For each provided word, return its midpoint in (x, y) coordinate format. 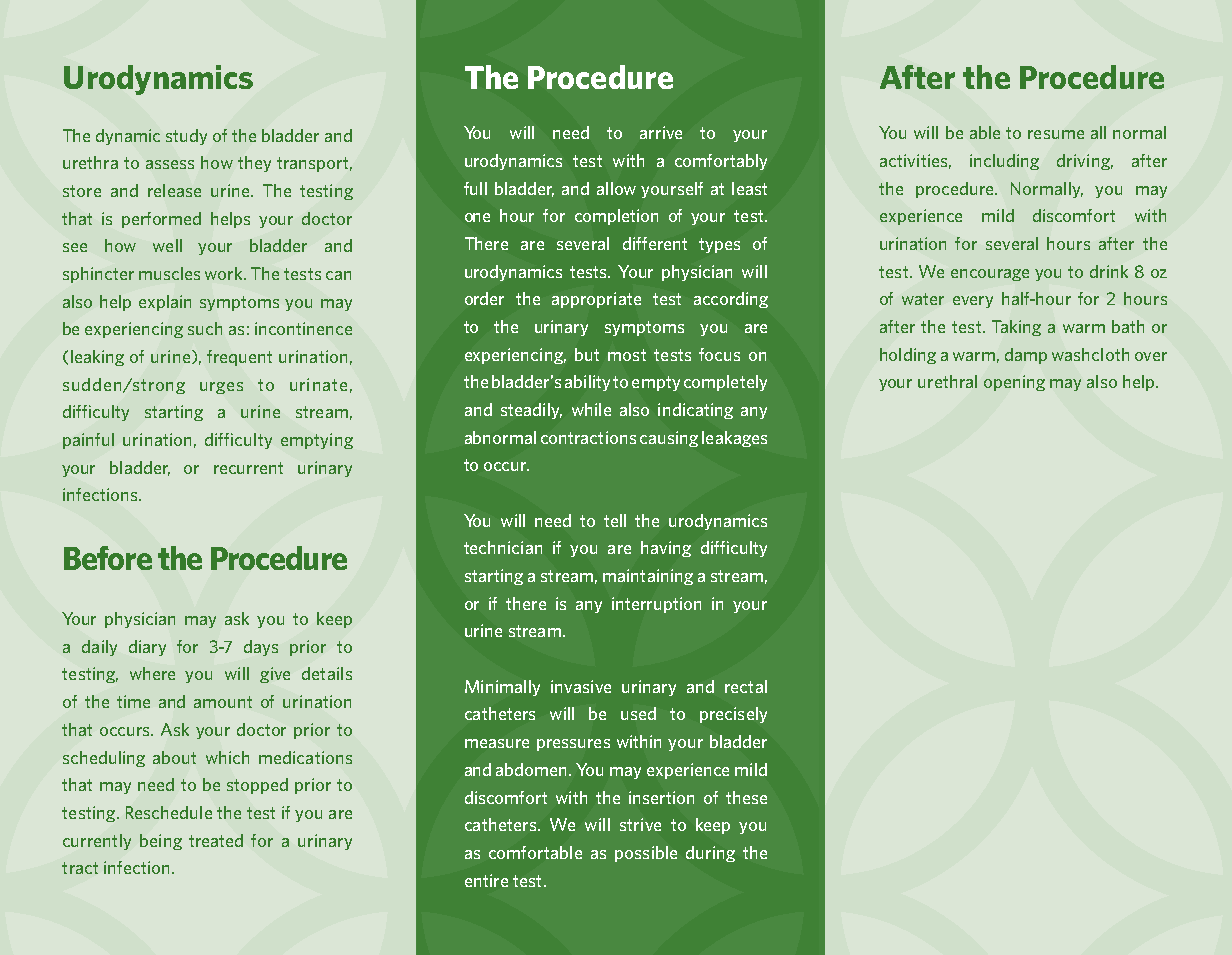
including (1004, 162)
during (710, 854)
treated (216, 840)
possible (646, 854)
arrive (661, 132)
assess (170, 164)
